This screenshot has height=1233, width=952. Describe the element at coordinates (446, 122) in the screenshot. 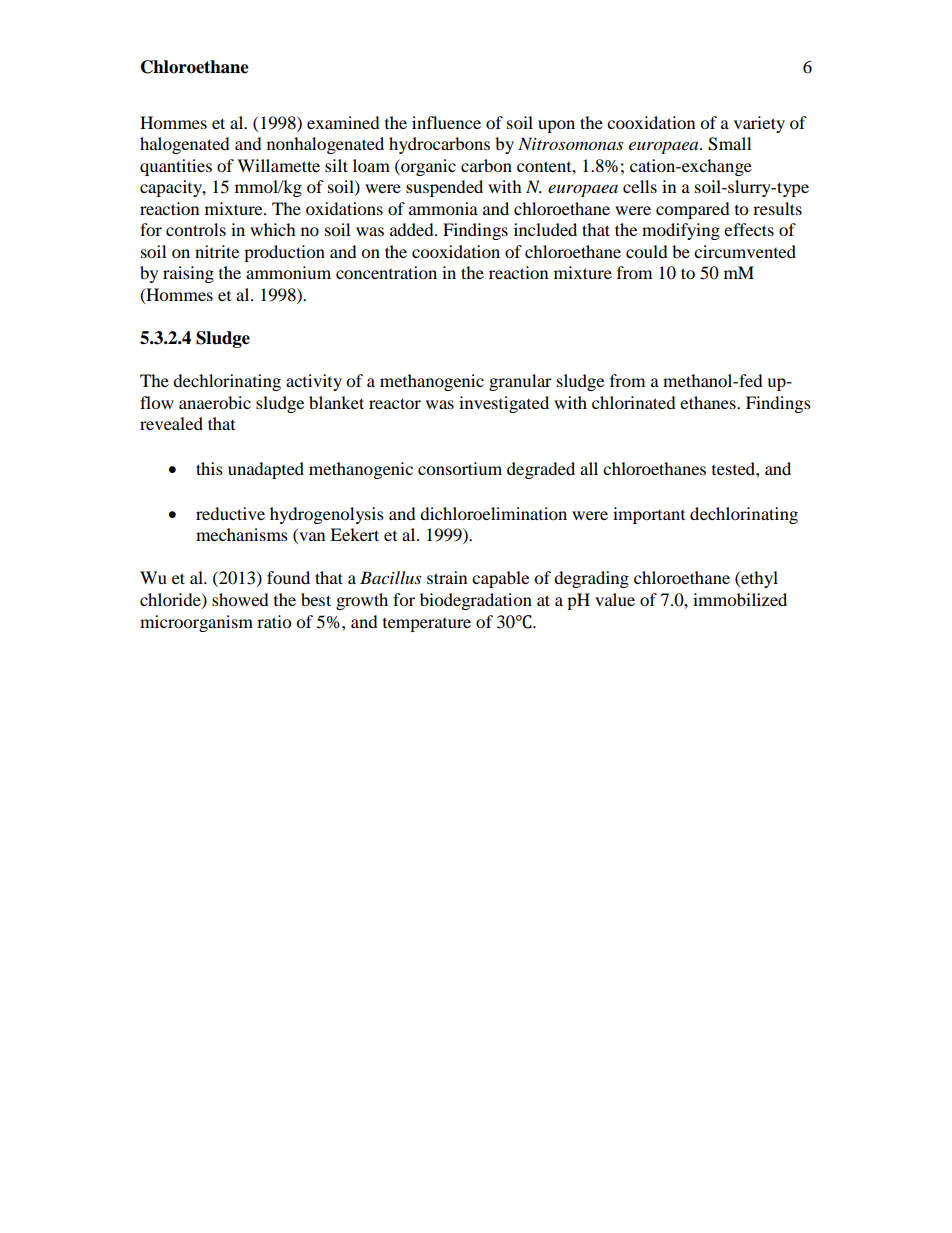

I see `influence` at that location.
